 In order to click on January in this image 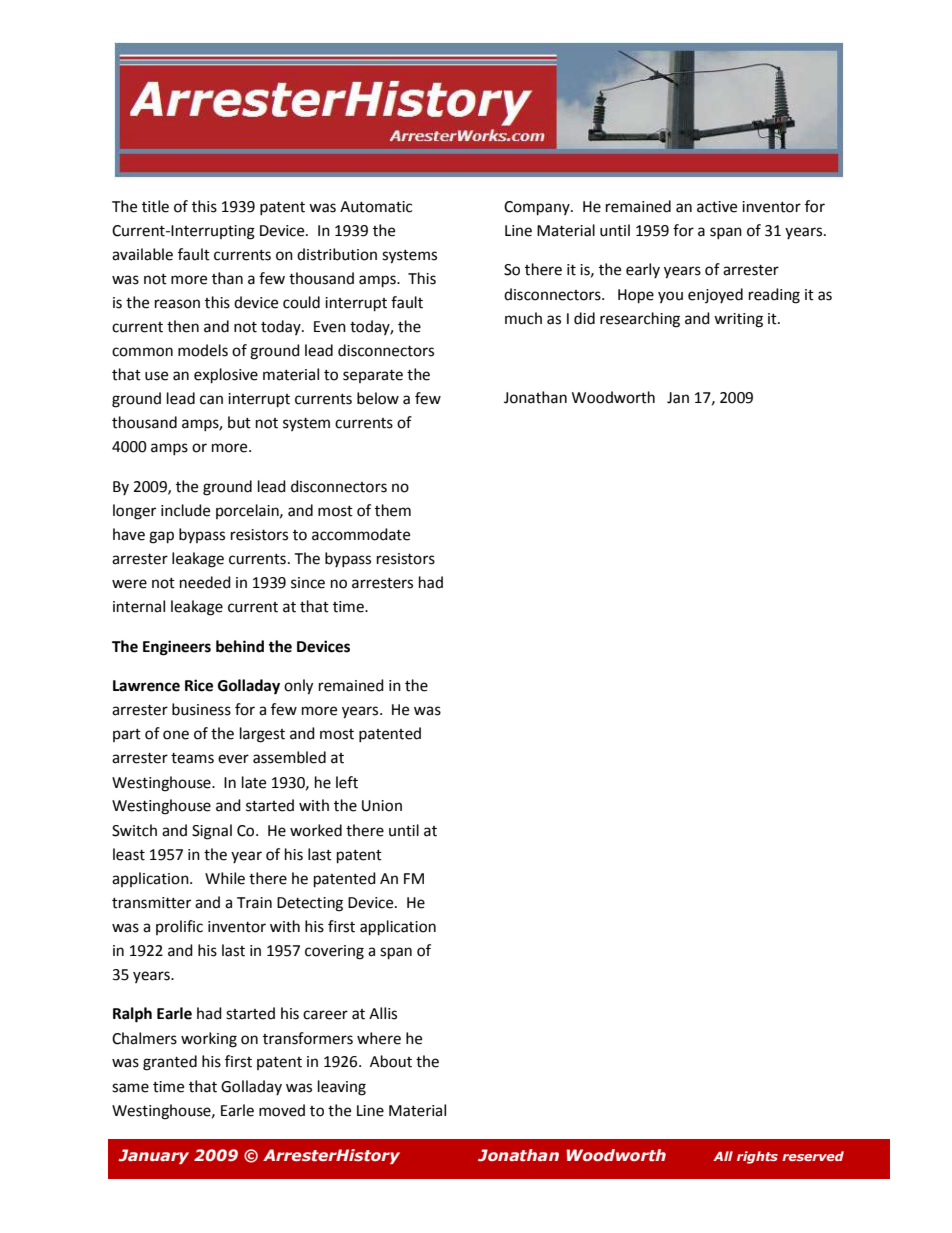, I will do `click(153, 1156)`.
